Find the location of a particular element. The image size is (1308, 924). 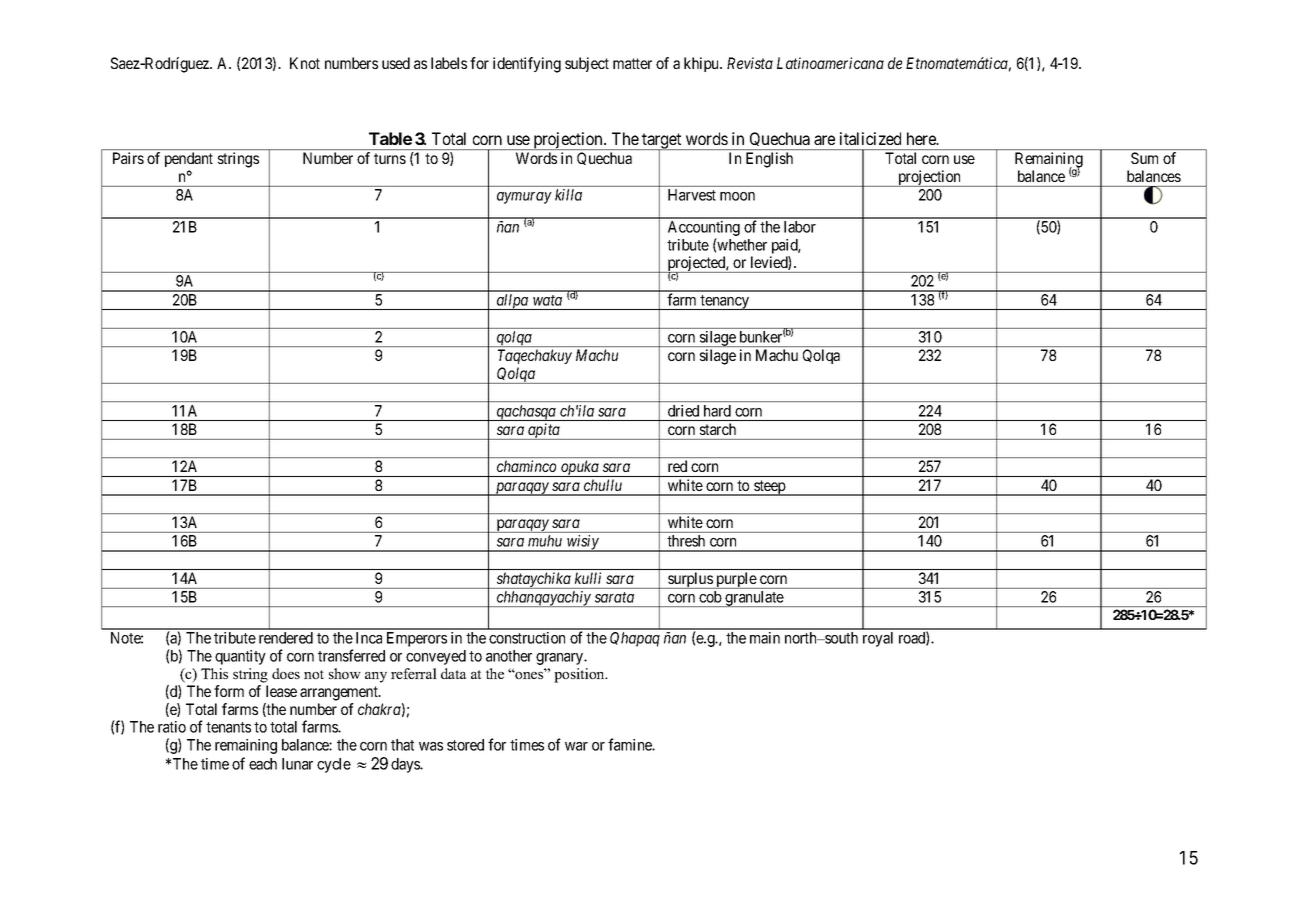

surplus is located at coordinates (690, 580).
